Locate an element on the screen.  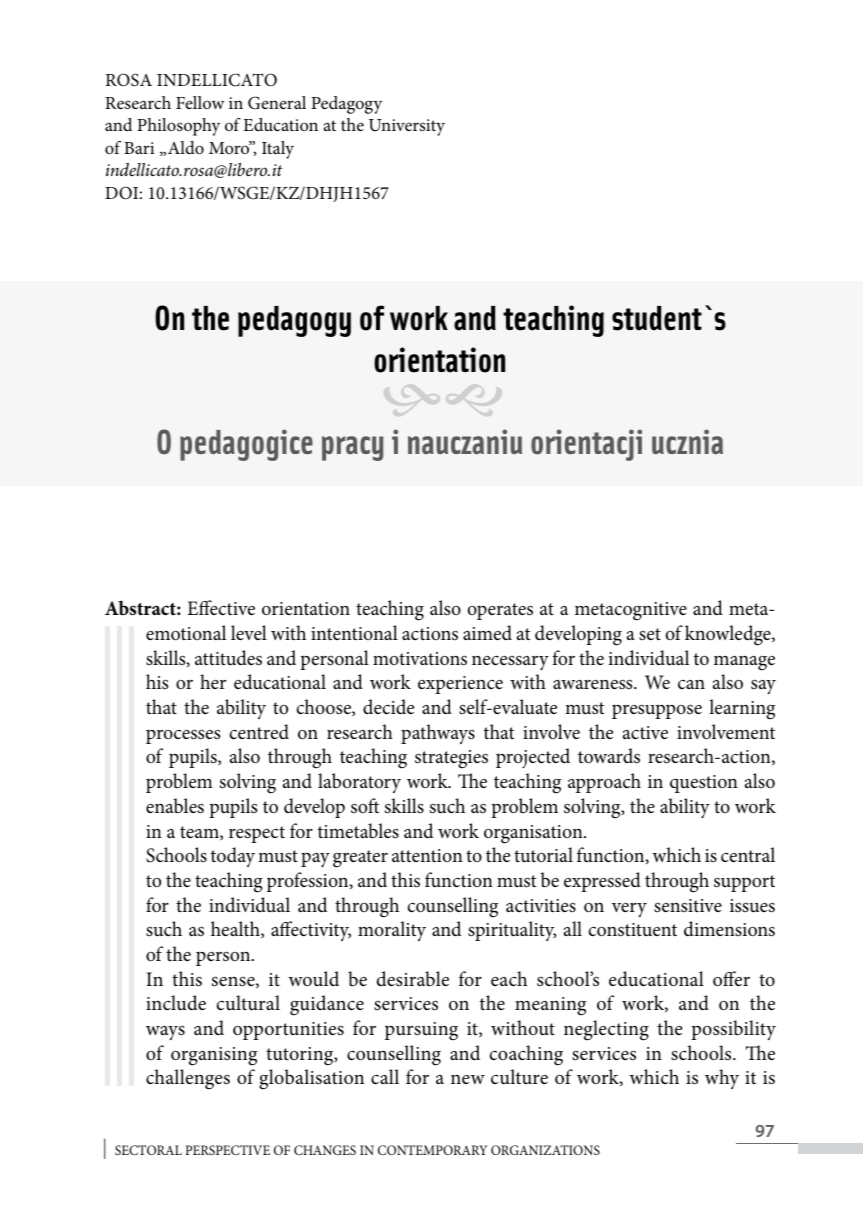
CONTEMPORARY is located at coordinates (432, 1150).
